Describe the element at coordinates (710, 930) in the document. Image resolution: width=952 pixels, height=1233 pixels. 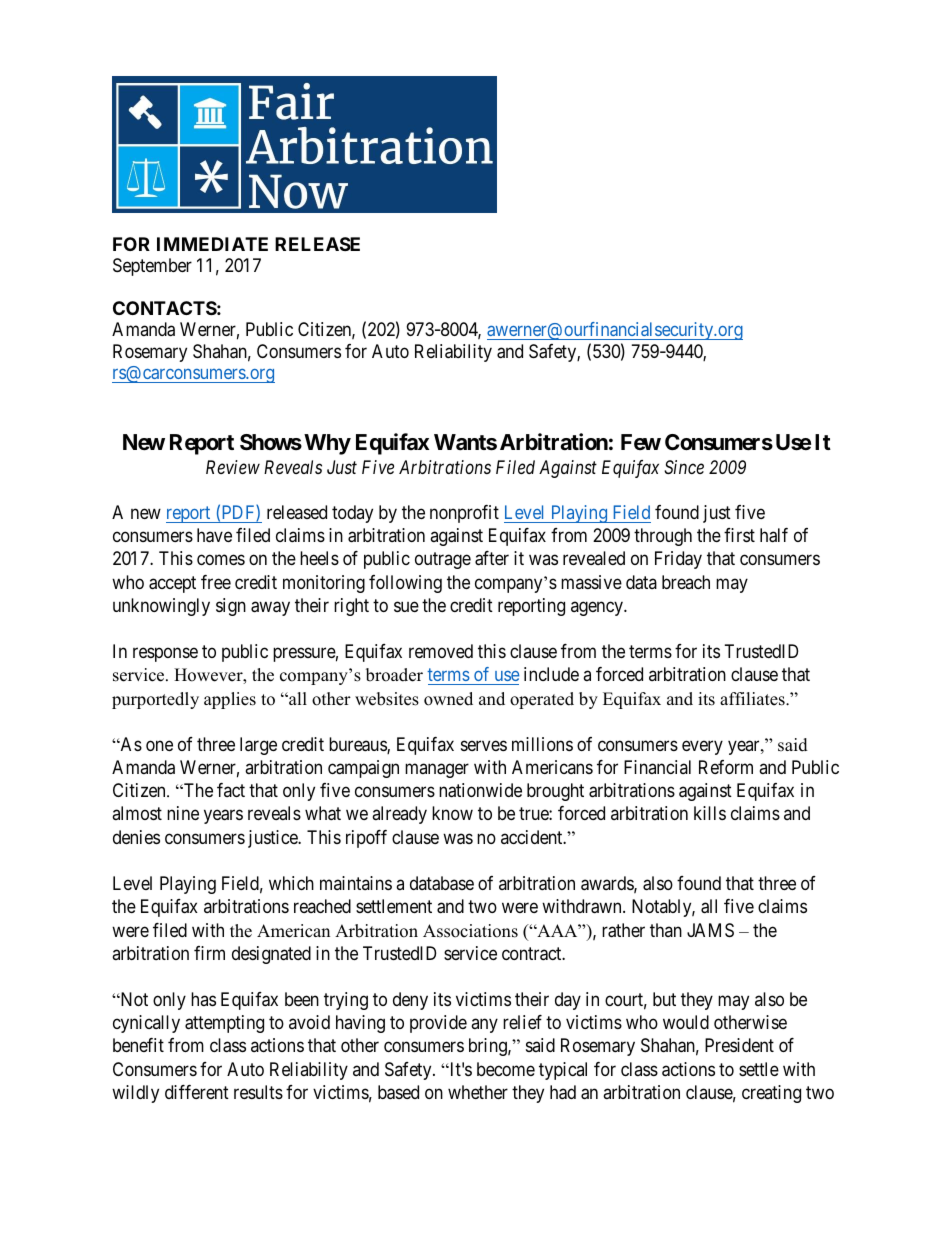
I see `JAMS` at that location.
